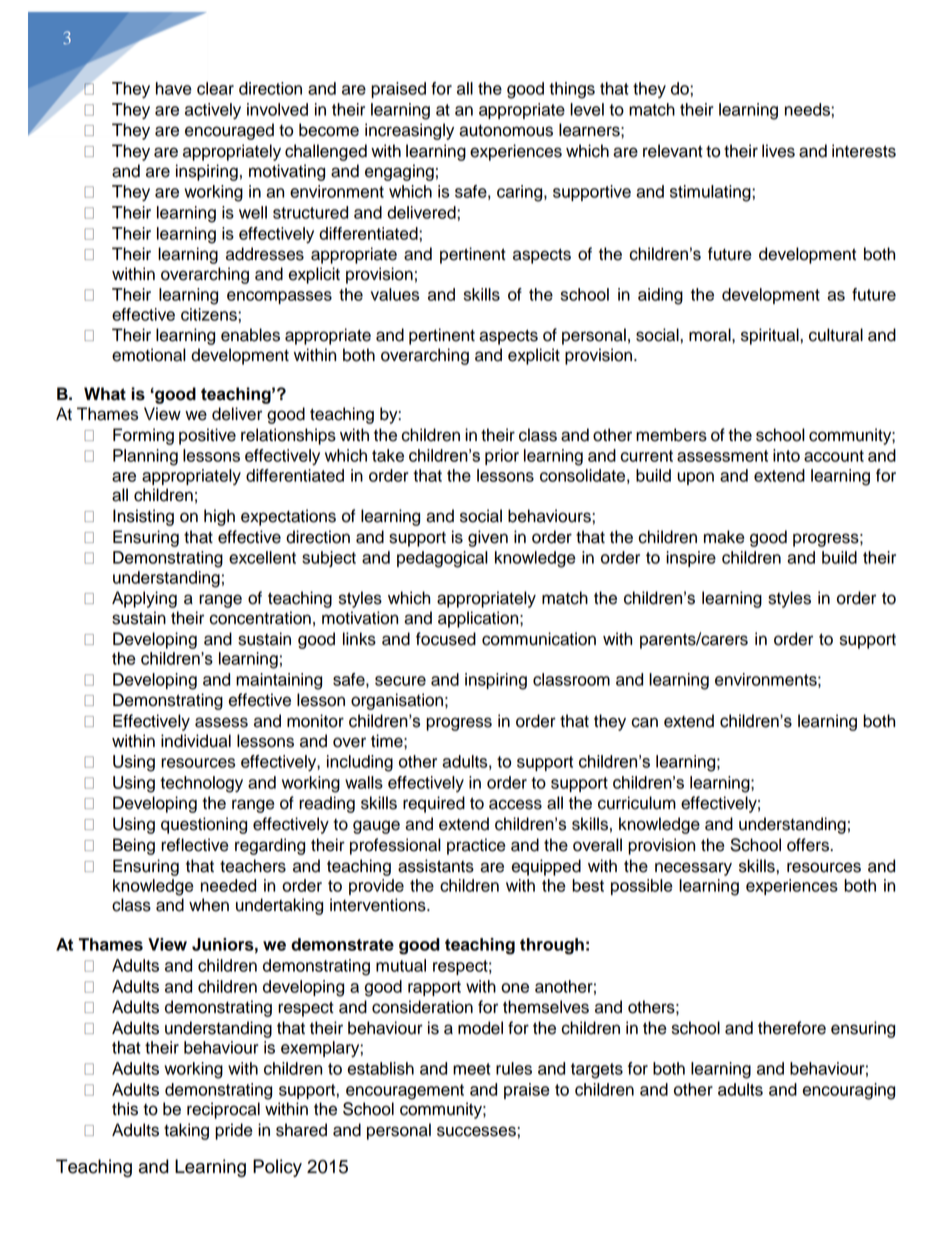  Describe the element at coordinates (234, 1131) in the page. I see `pride` at that location.
